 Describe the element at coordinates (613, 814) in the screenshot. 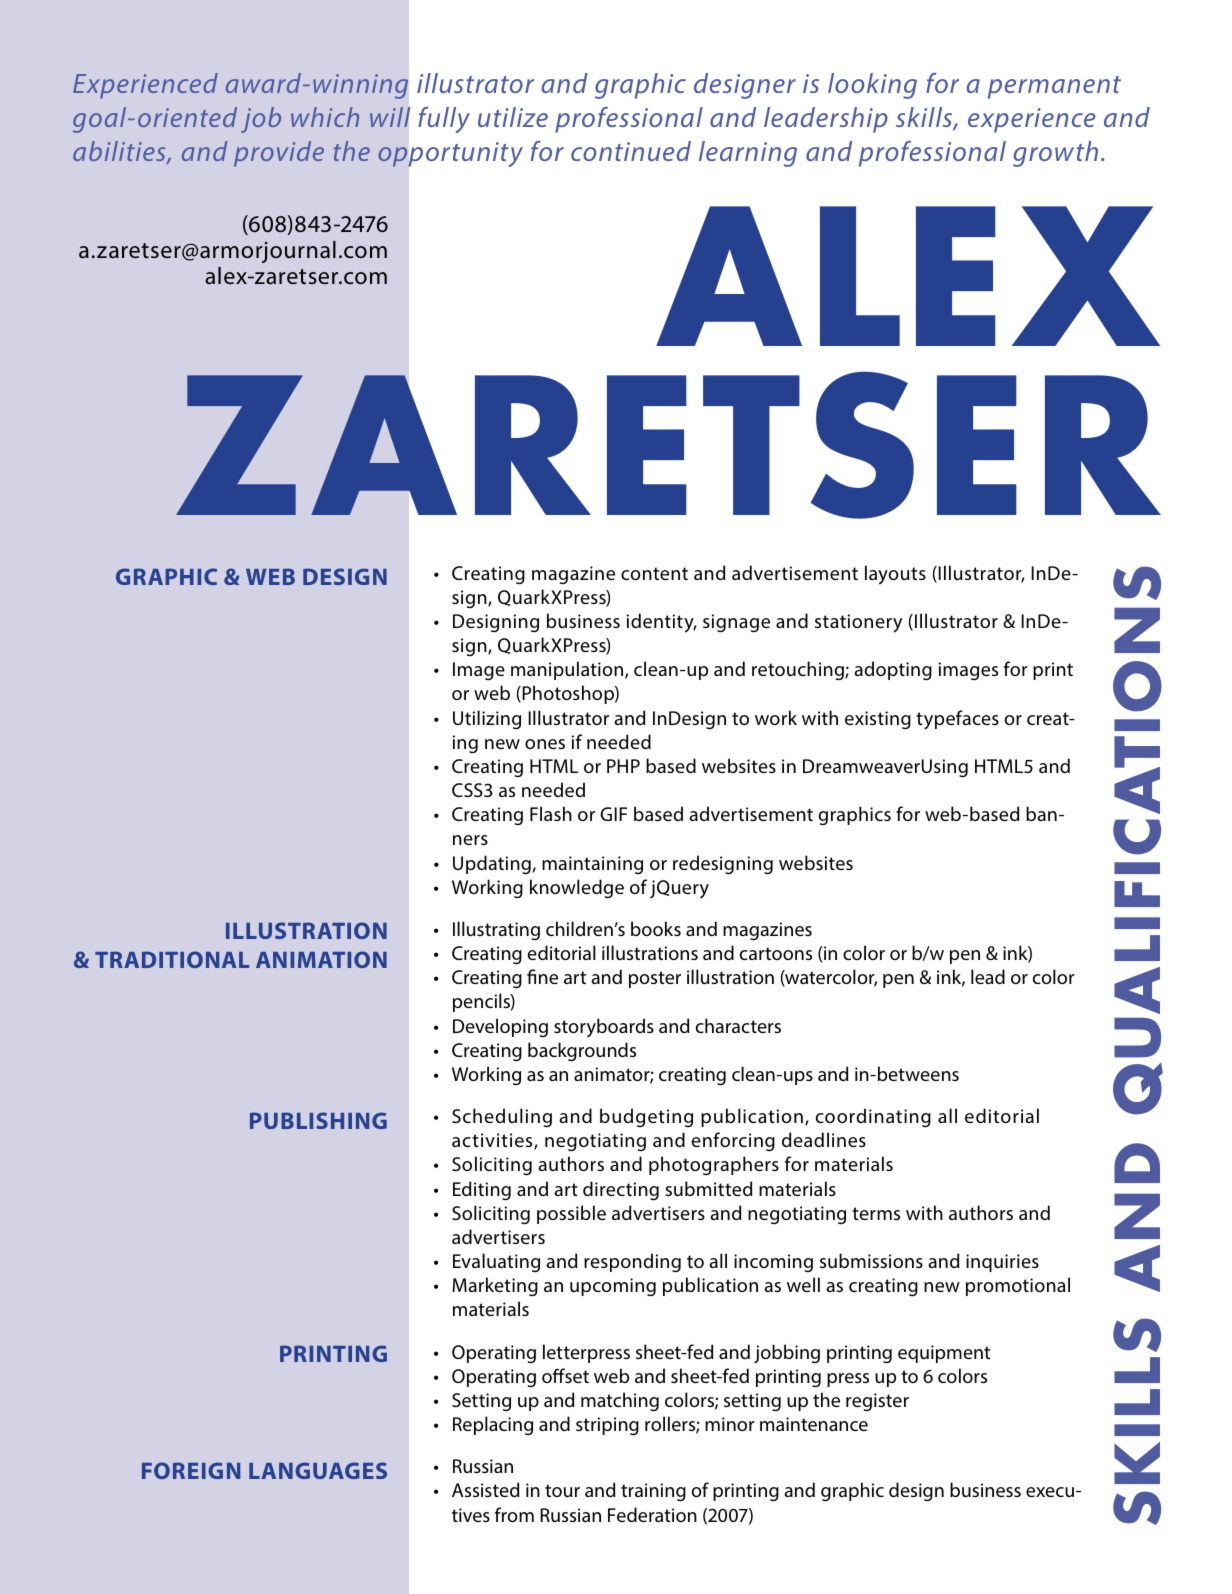

I see `GIF` at that location.
